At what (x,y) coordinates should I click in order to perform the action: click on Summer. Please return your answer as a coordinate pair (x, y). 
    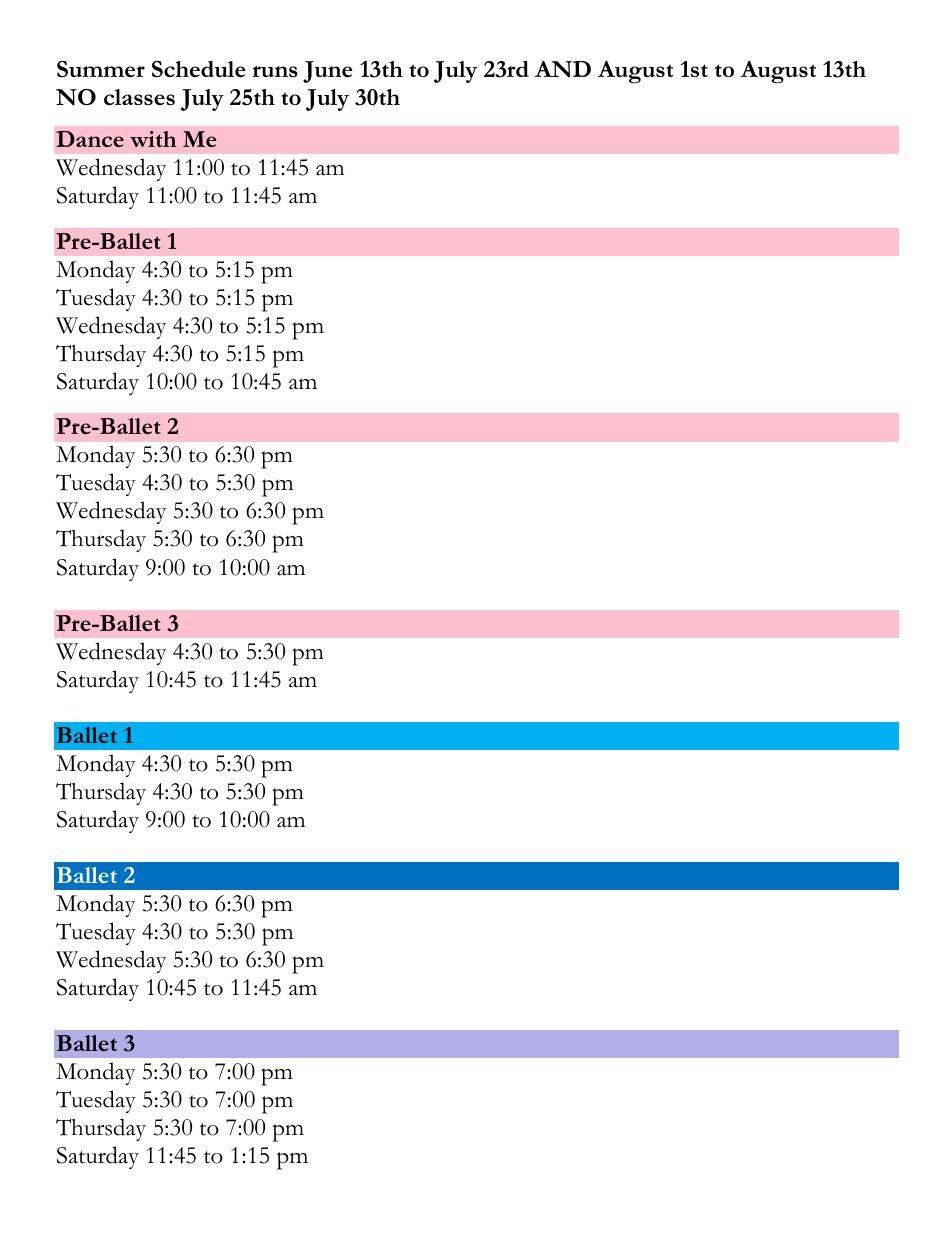
    Looking at the image, I should click on (101, 69).
